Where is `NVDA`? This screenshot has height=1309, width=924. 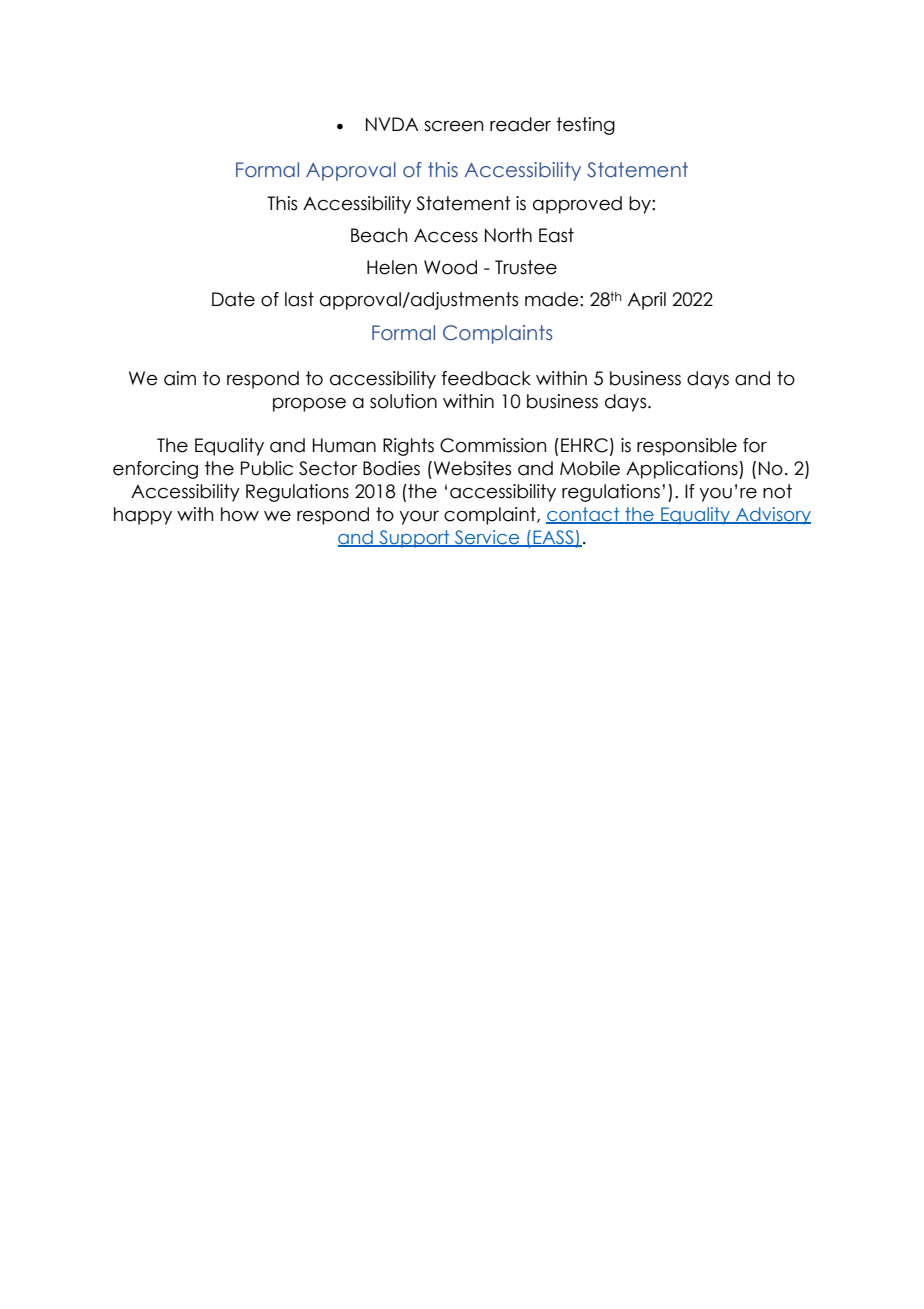
NVDA is located at coordinates (392, 124).
